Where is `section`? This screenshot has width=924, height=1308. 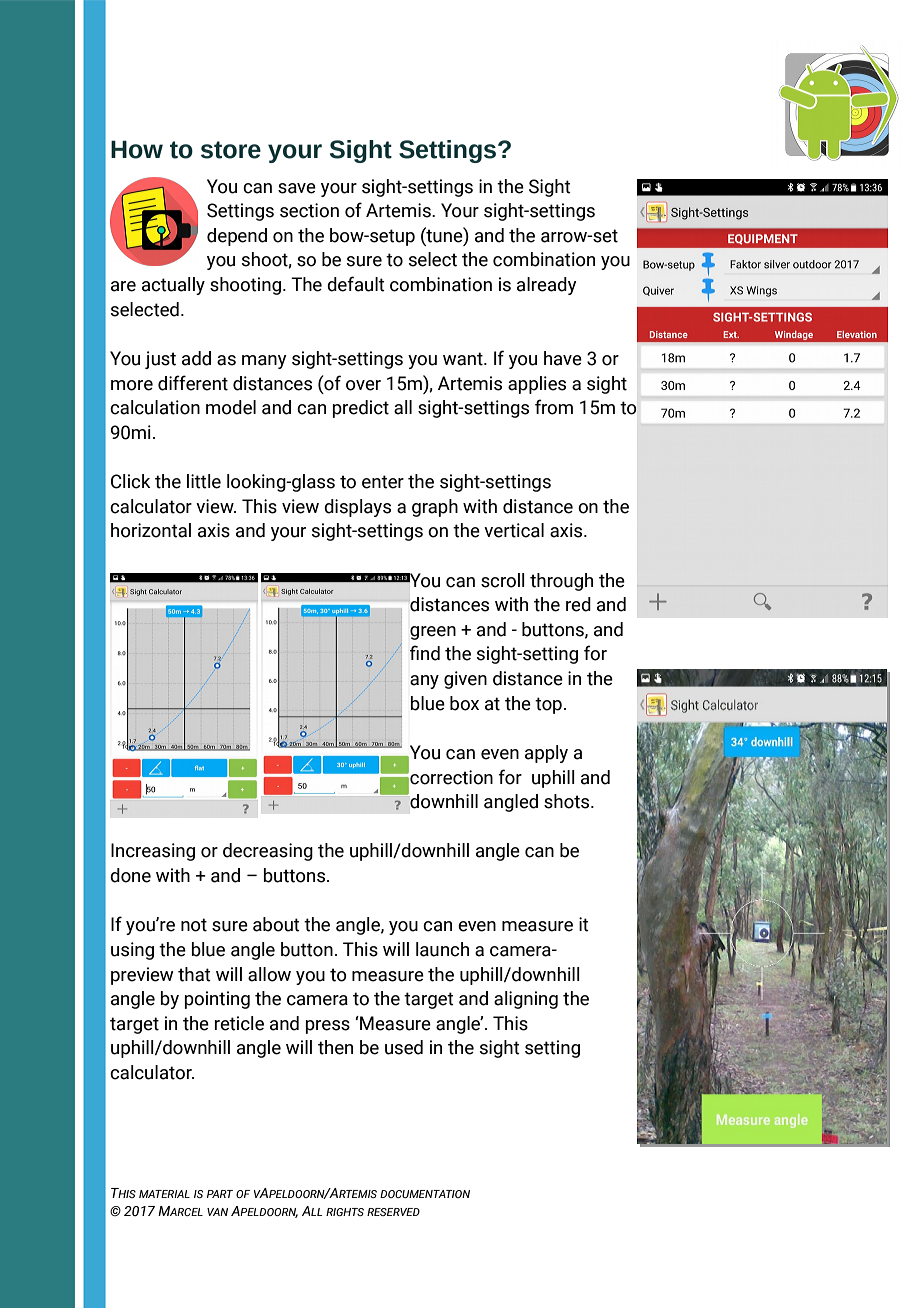
section is located at coordinates (309, 210).
